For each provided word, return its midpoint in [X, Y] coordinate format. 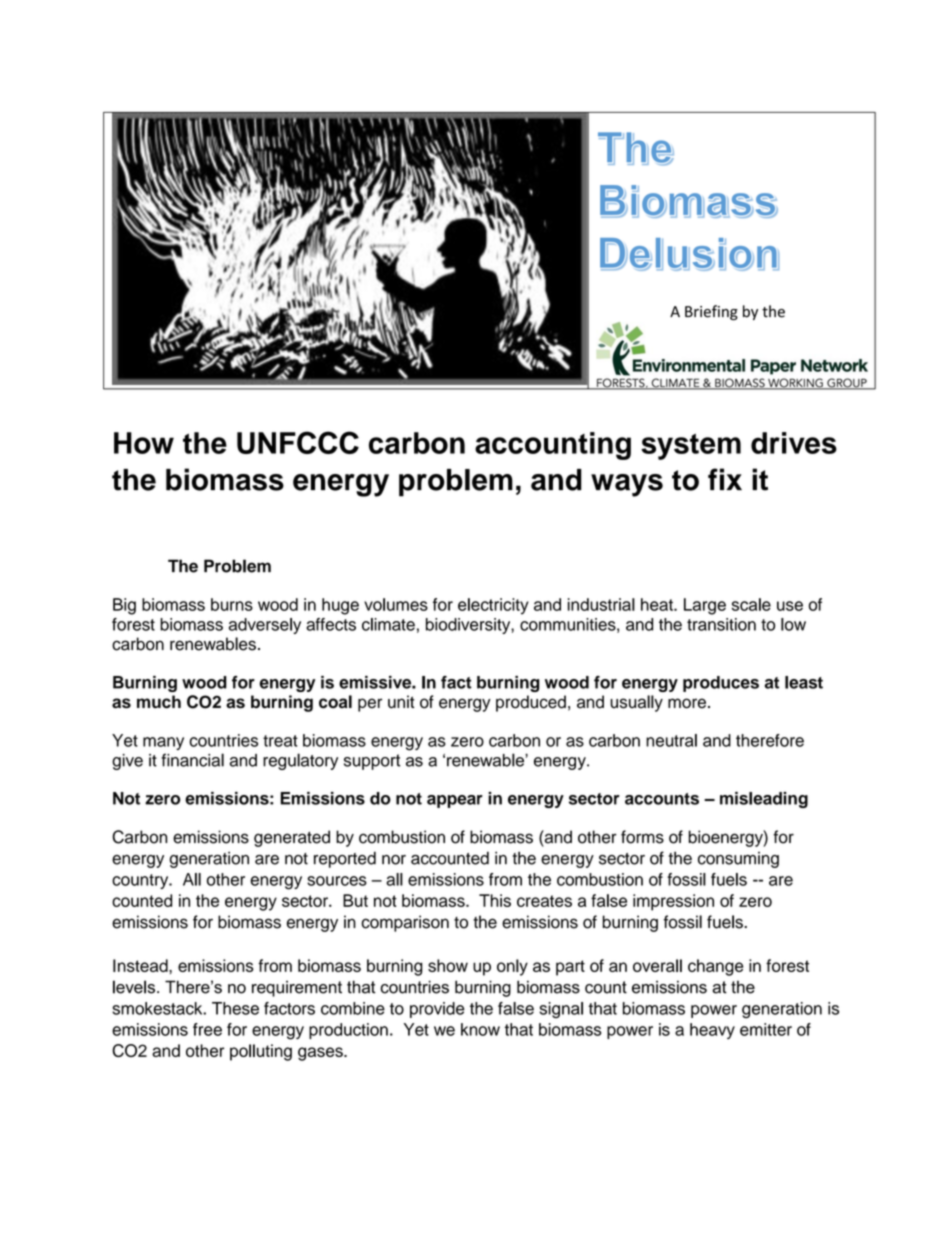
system [691, 446]
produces [721, 684]
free [207, 1029]
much [159, 702]
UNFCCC [298, 442]
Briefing [711, 312]
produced [531, 703]
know [480, 1029]
